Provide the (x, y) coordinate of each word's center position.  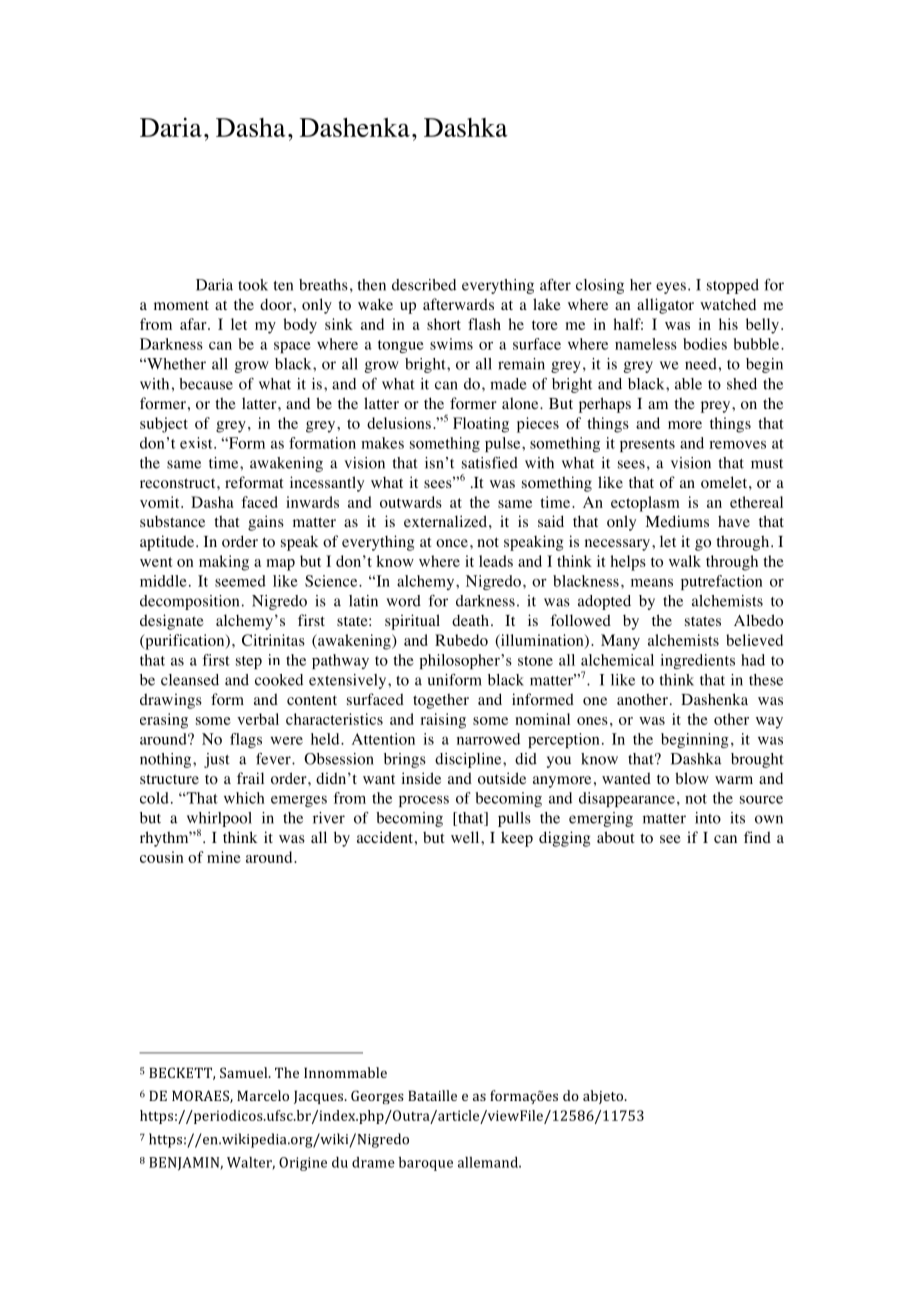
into (708, 818)
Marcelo (263, 1095)
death (470, 620)
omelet (725, 482)
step (249, 662)
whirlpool (219, 819)
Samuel (245, 1072)
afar (194, 324)
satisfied (490, 463)
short (444, 324)
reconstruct (179, 483)
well (466, 837)
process (424, 801)
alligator (665, 306)
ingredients (697, 661)
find (757, 837)
